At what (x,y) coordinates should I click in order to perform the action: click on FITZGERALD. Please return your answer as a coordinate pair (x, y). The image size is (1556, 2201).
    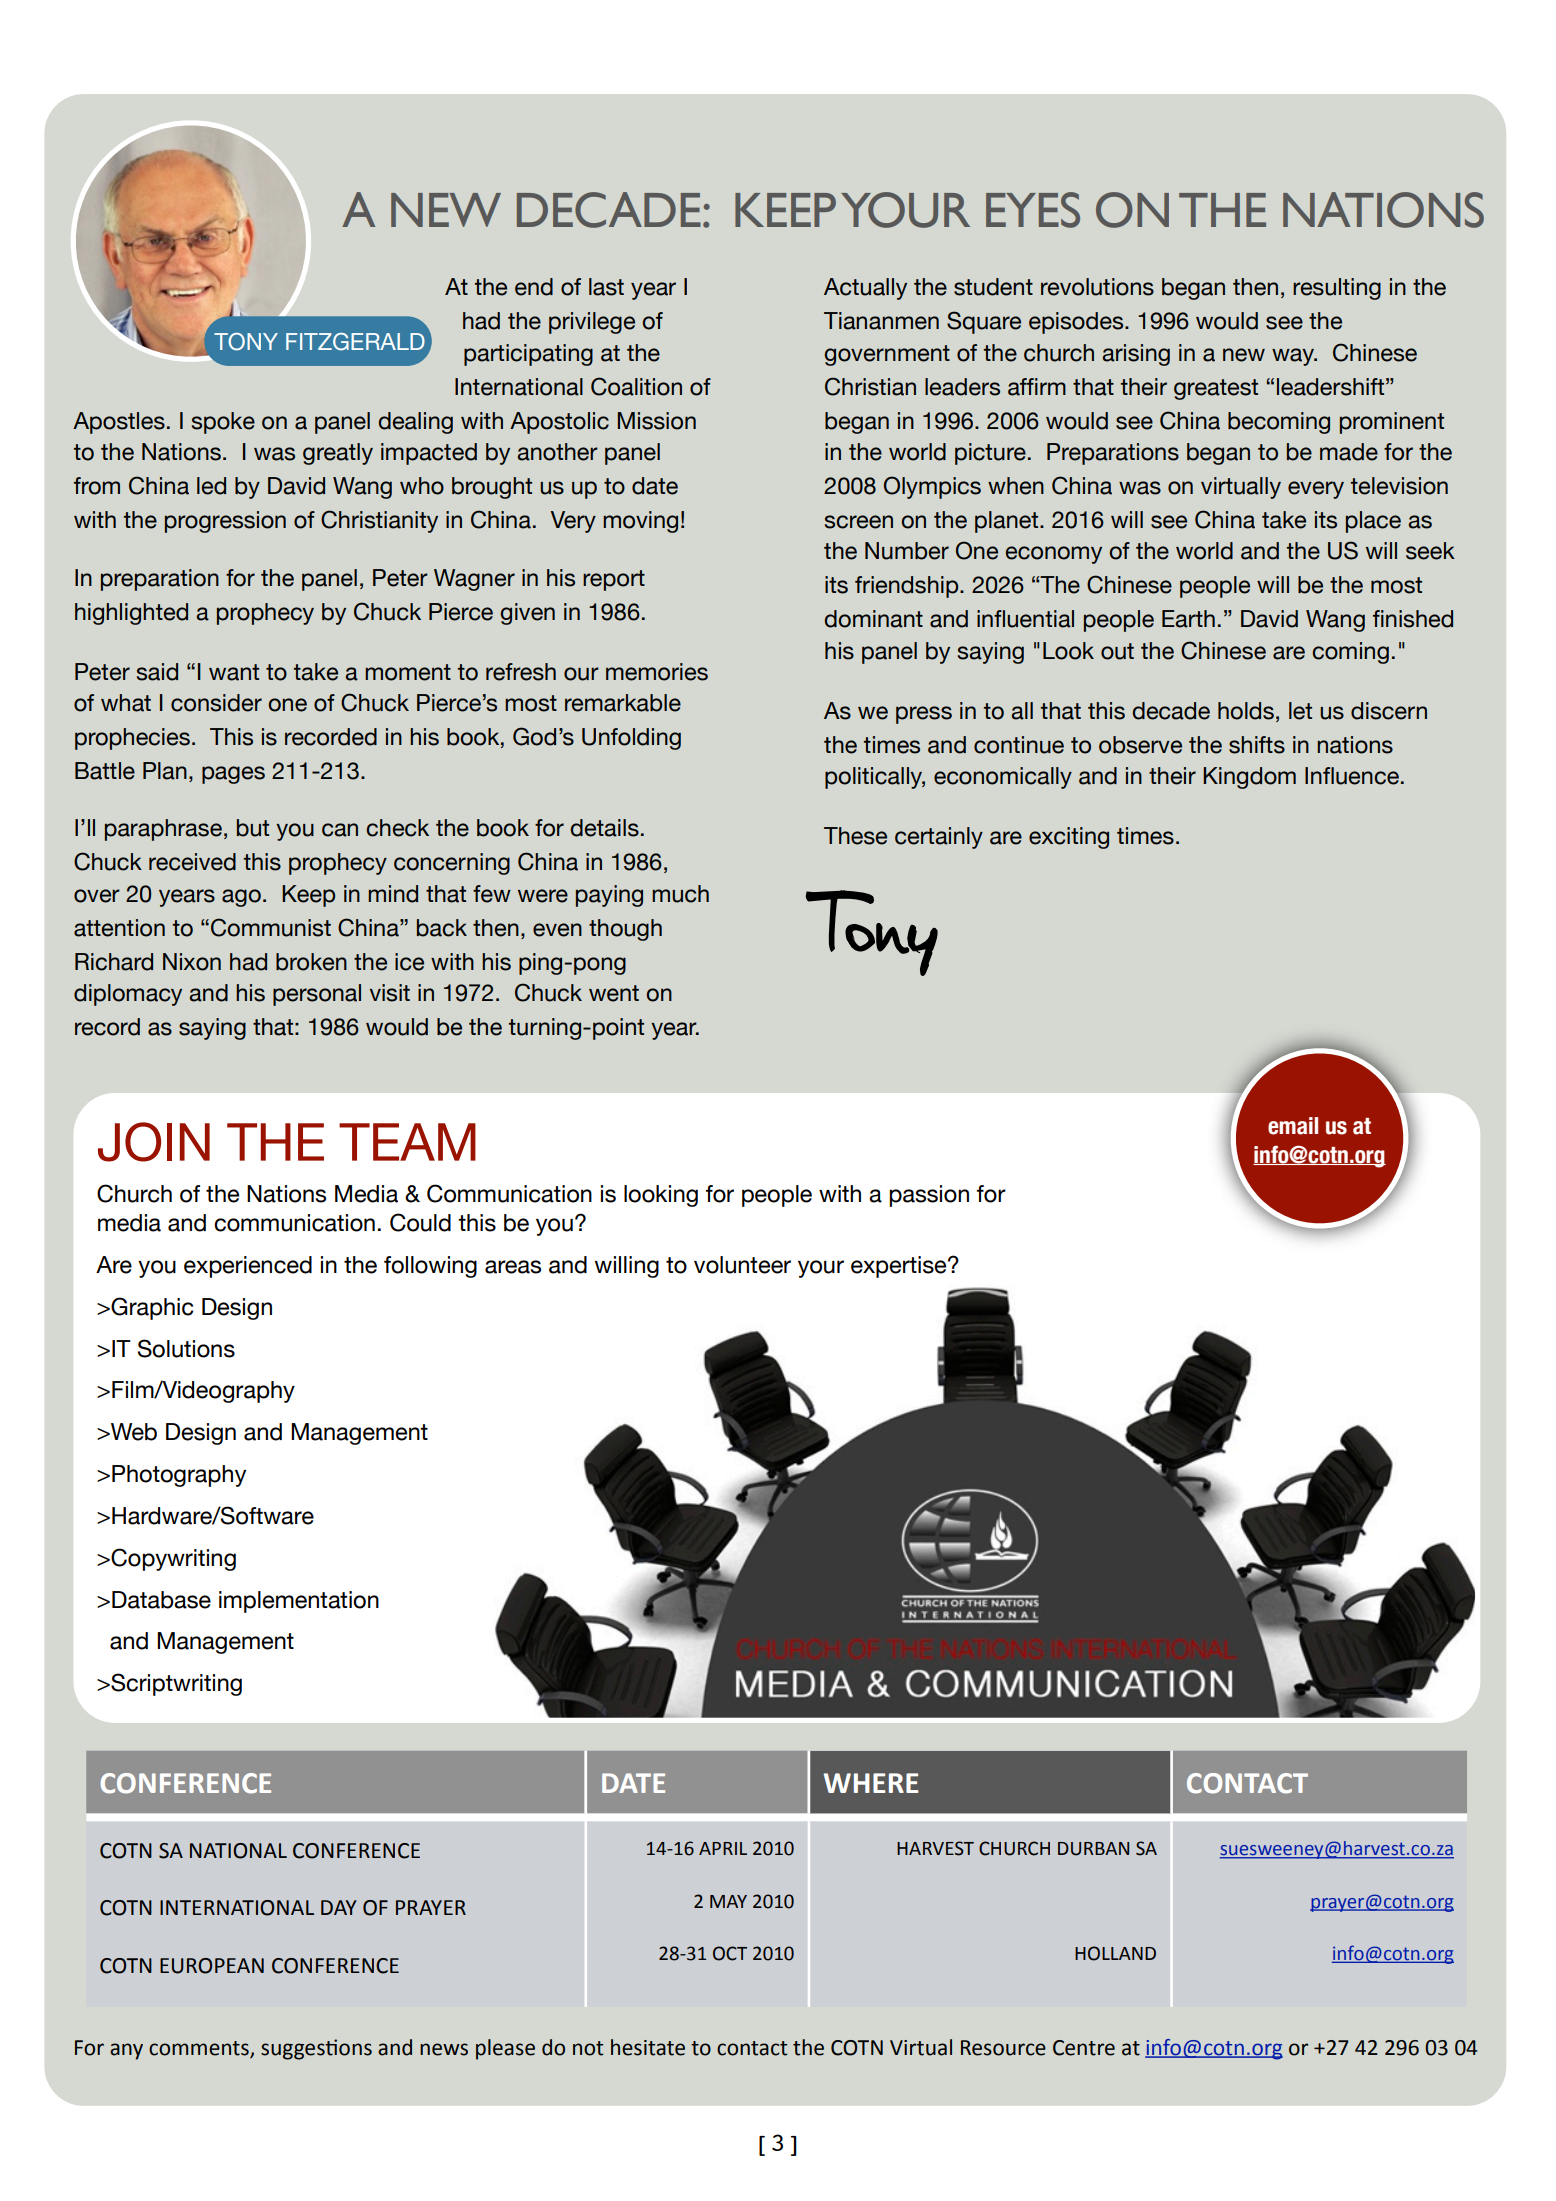
    Looking at the image, I should click on (355, 342).
